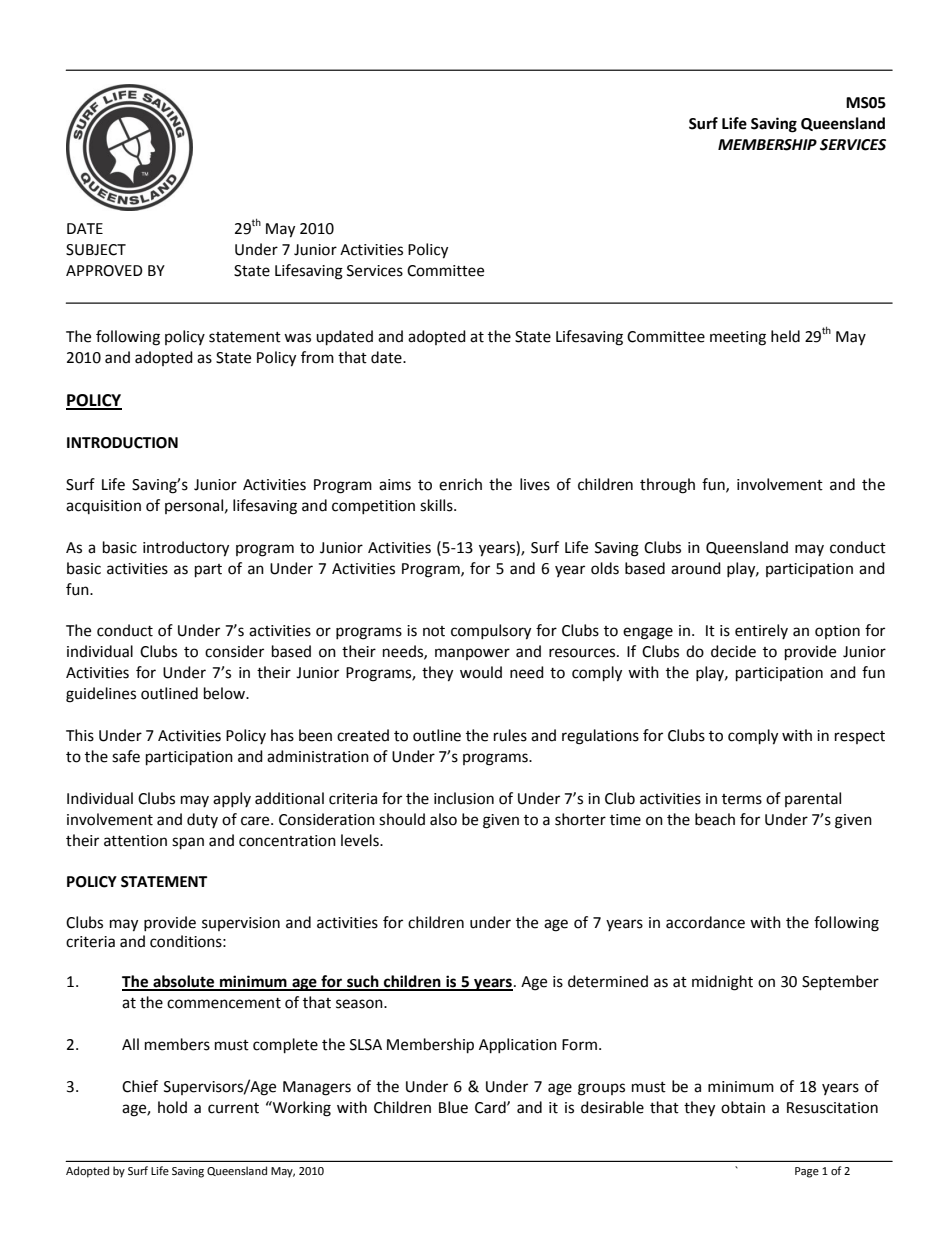  Describe the element at coordinates (104, 271) in the screenshot. I see `APPROVED` at that location.
